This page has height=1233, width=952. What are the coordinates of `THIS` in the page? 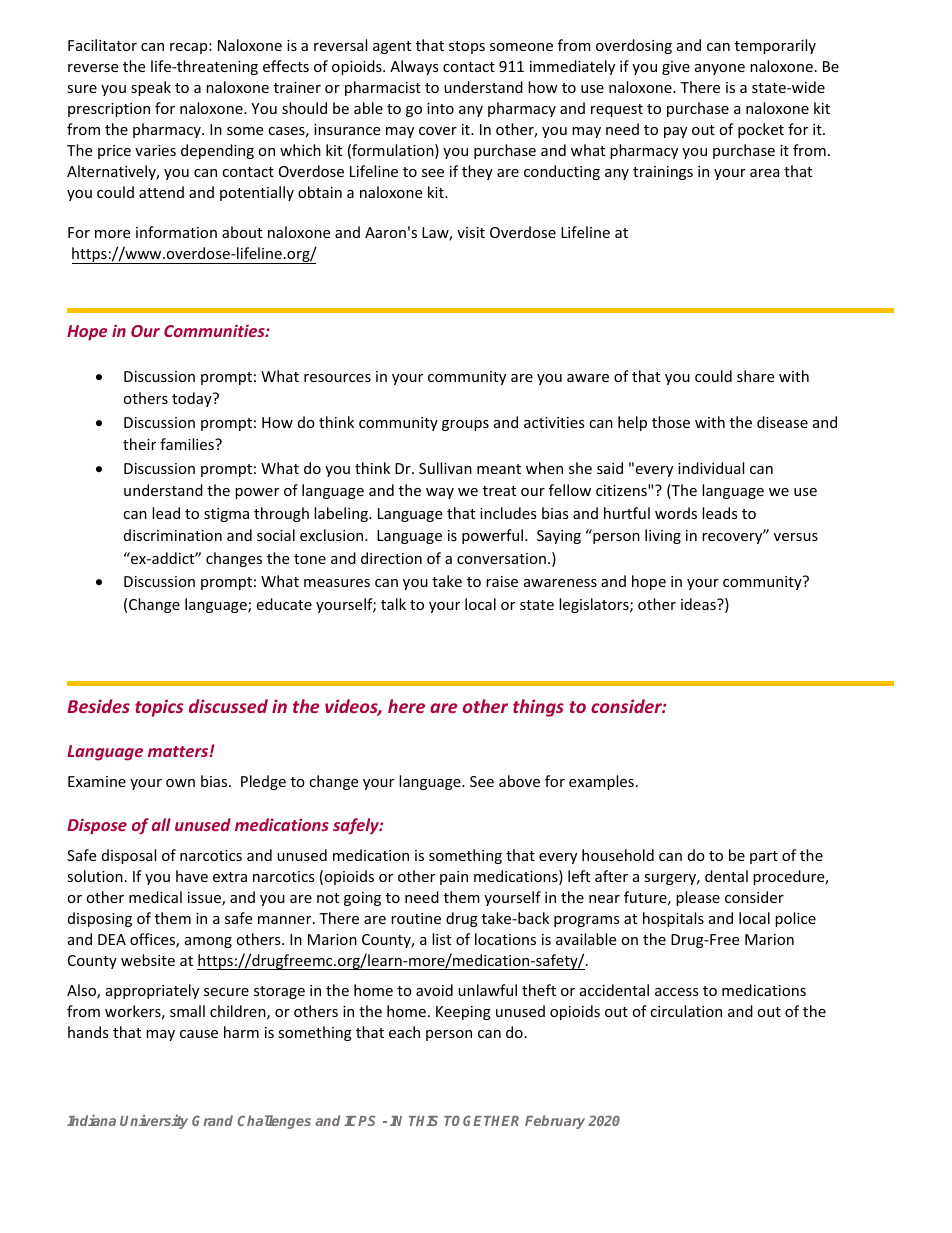 It's located at (423, 1120).
